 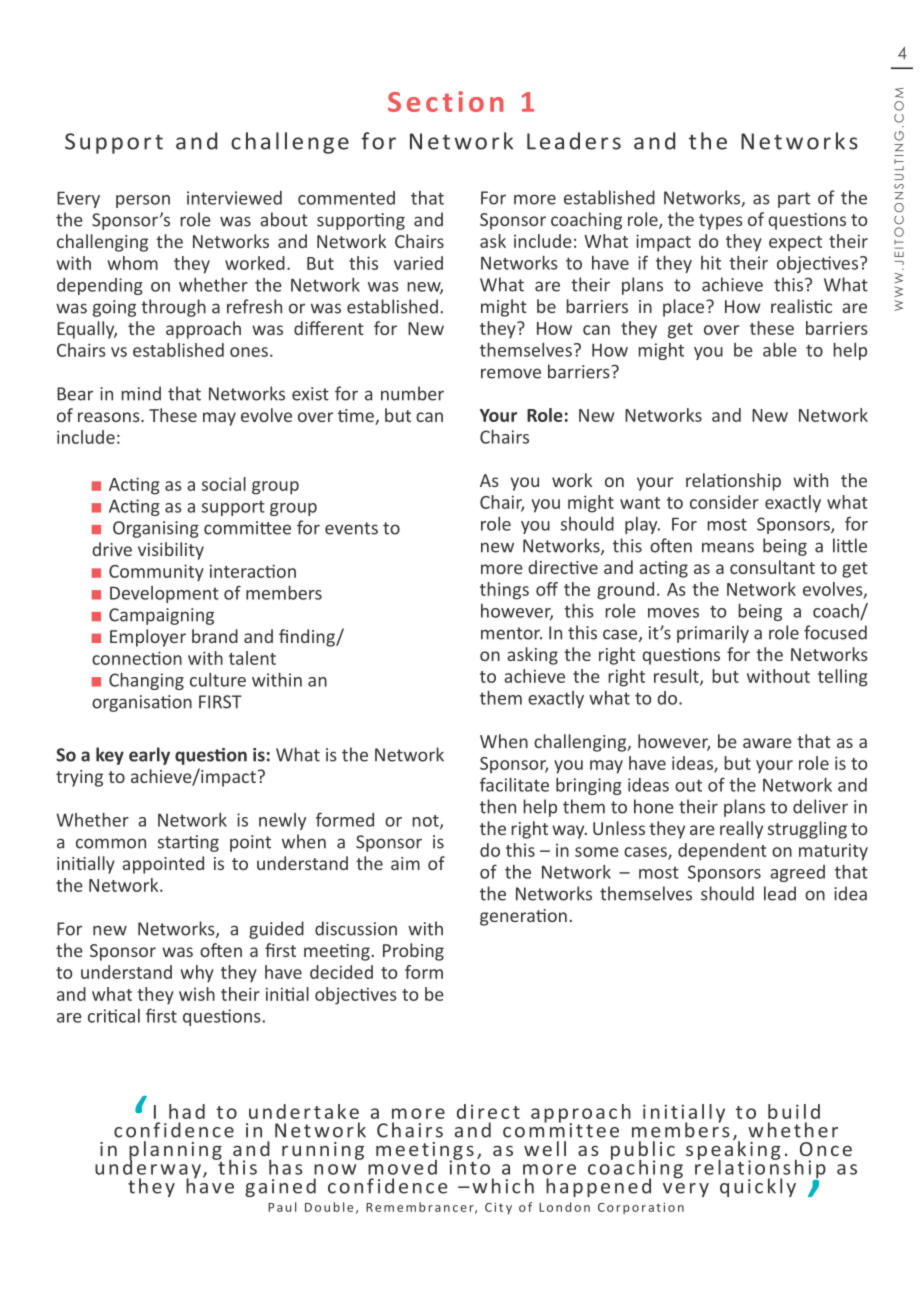 What do you see at coordinates (197, 994) in the screenshot?
I see `wish` at bounding box center [197, 994].
